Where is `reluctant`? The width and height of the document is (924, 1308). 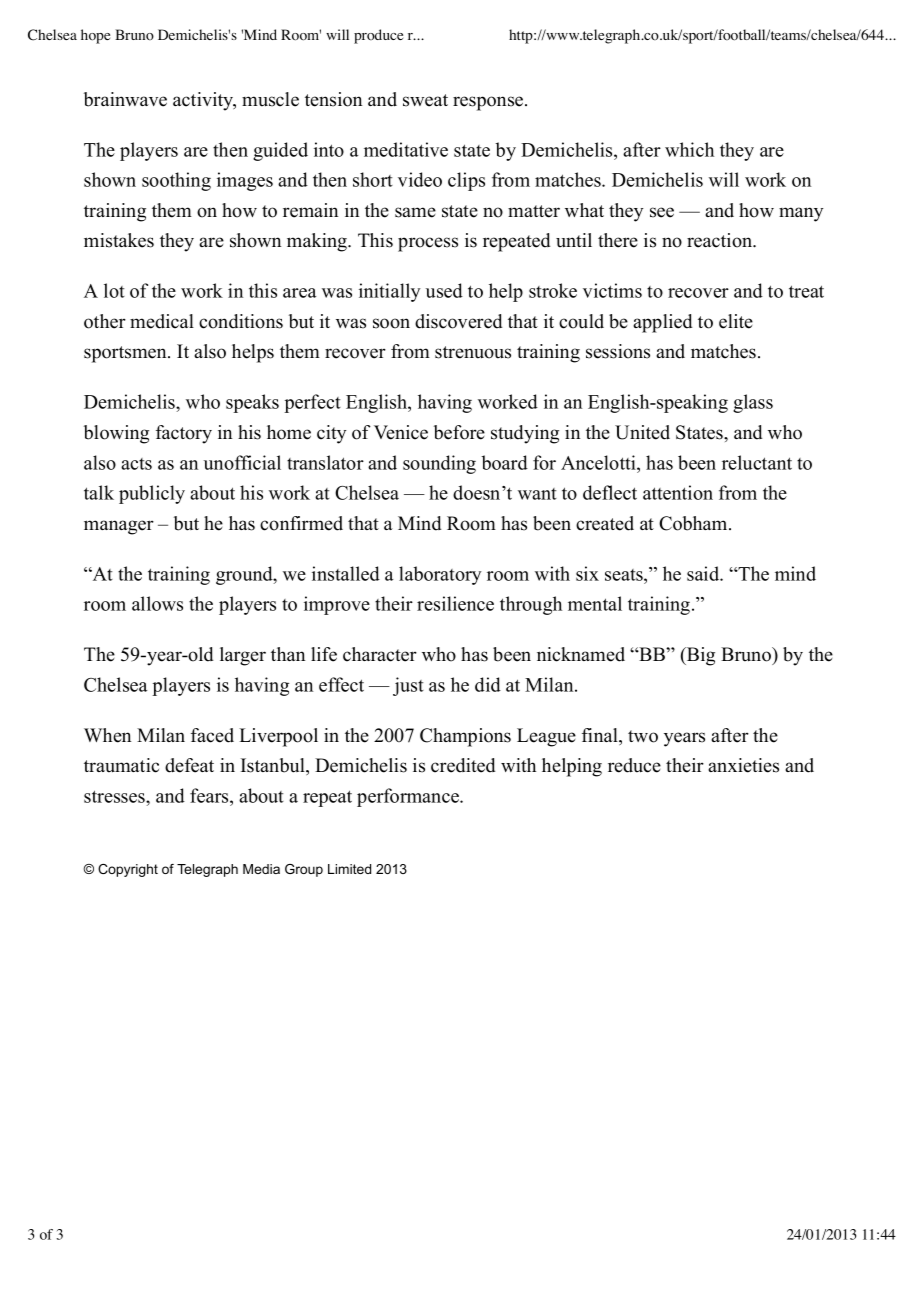
reluctant is located at coordinates (757, 462).
